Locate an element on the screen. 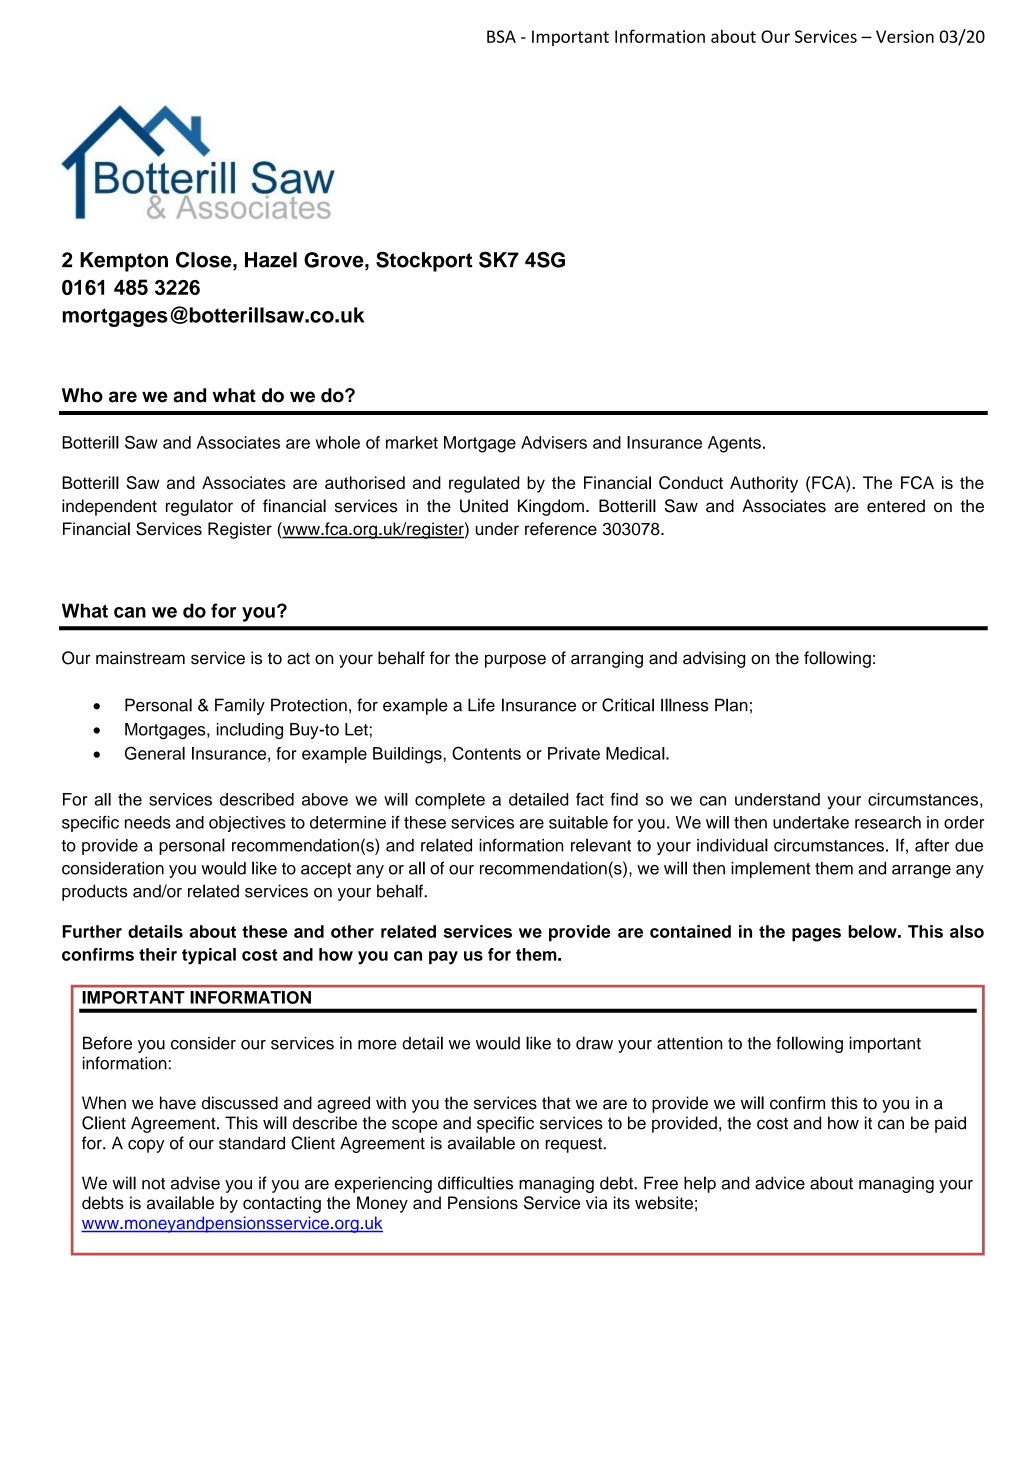  advice is located at coordinates (780, 1183).
